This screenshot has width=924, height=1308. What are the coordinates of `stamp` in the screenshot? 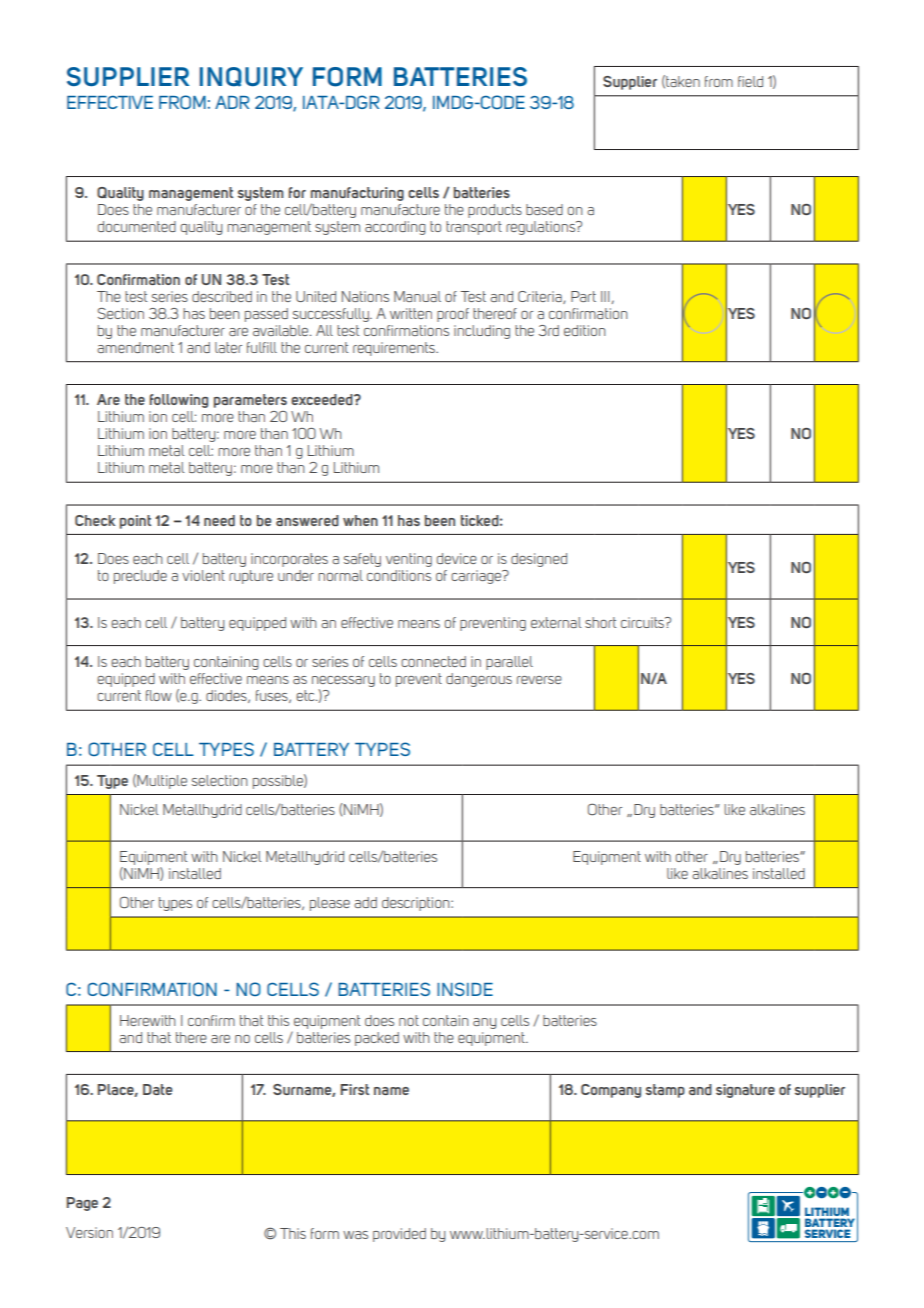 It's located at (665, 1091).
